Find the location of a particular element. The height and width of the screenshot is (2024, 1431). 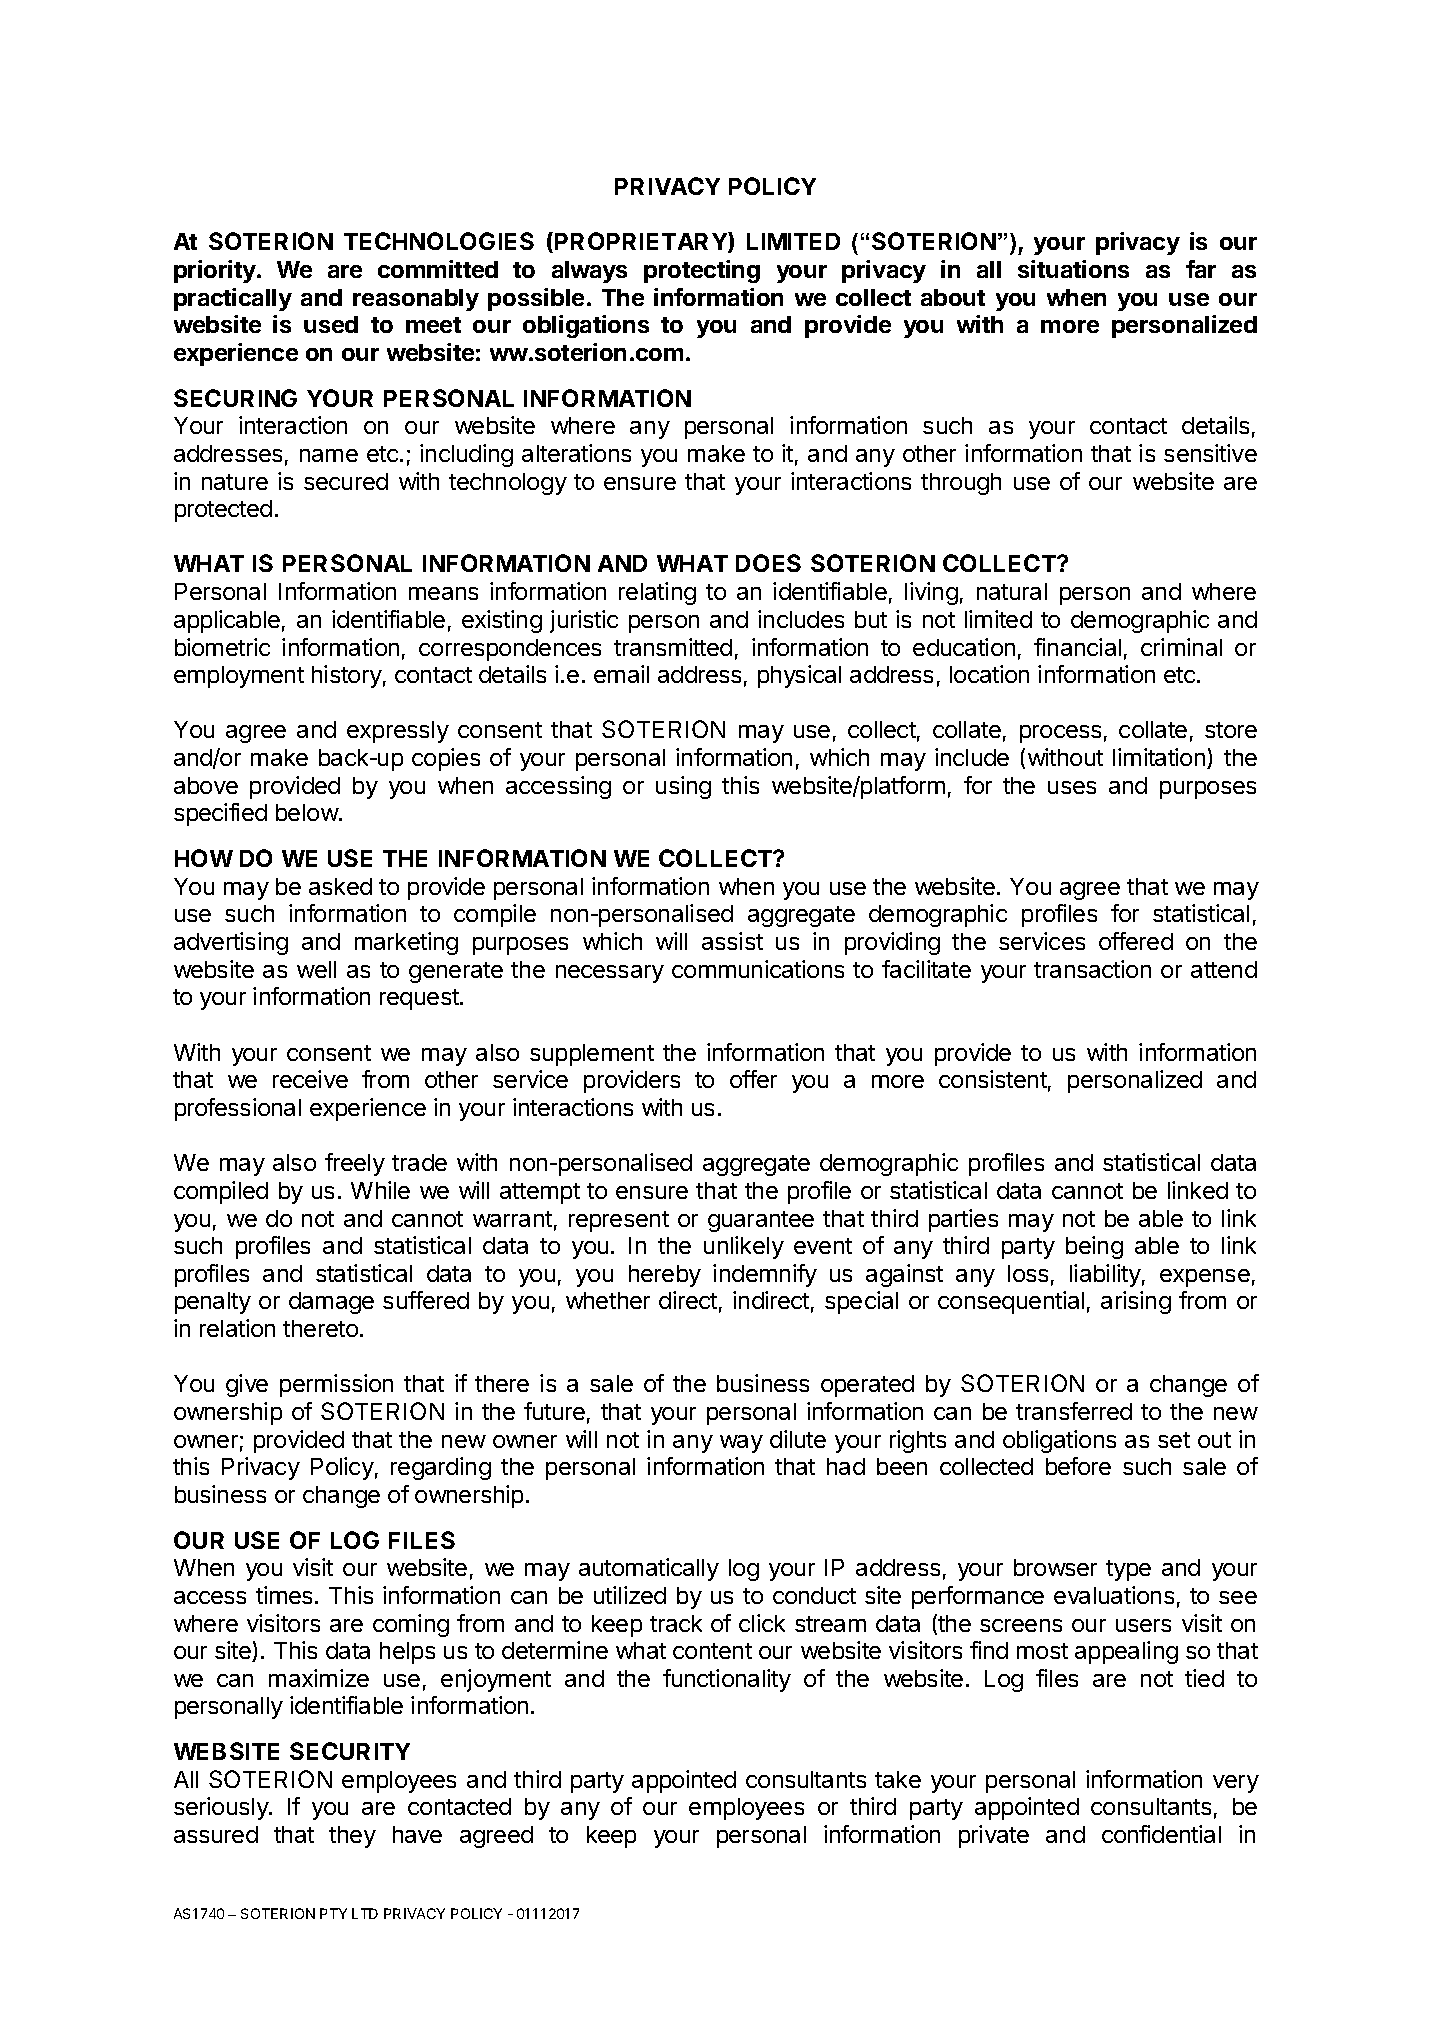

take is located at coordinates (898, 1779).
